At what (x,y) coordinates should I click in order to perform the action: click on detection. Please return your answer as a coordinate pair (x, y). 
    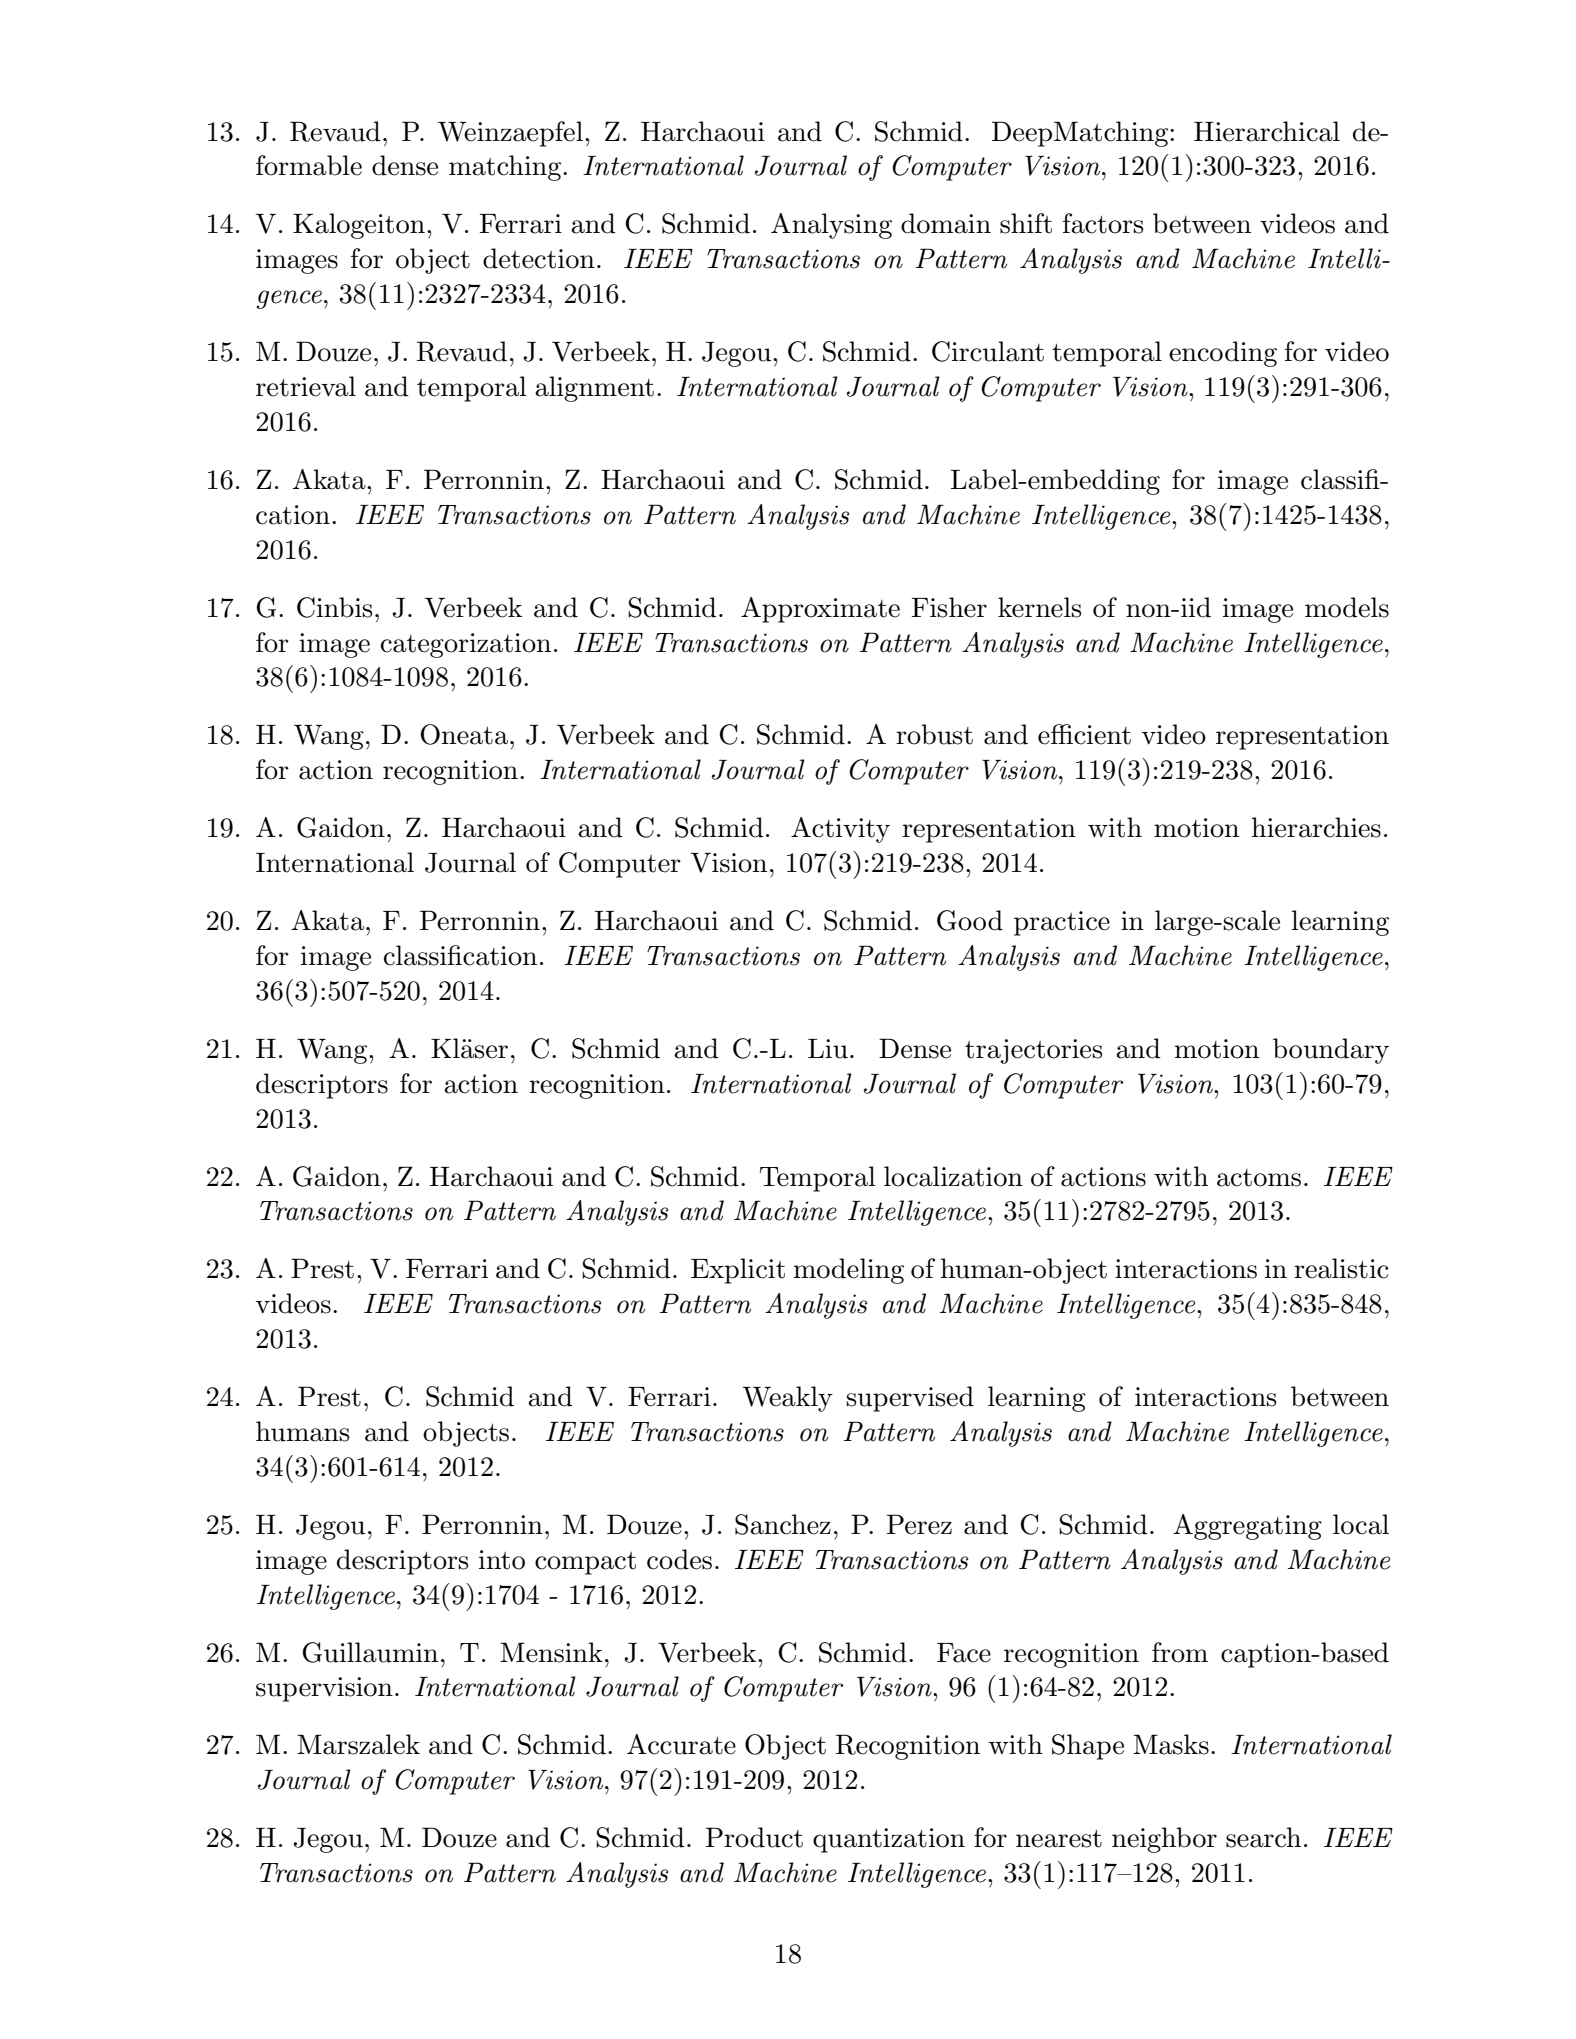
    Looking at the image, I should click on (539, 258).
